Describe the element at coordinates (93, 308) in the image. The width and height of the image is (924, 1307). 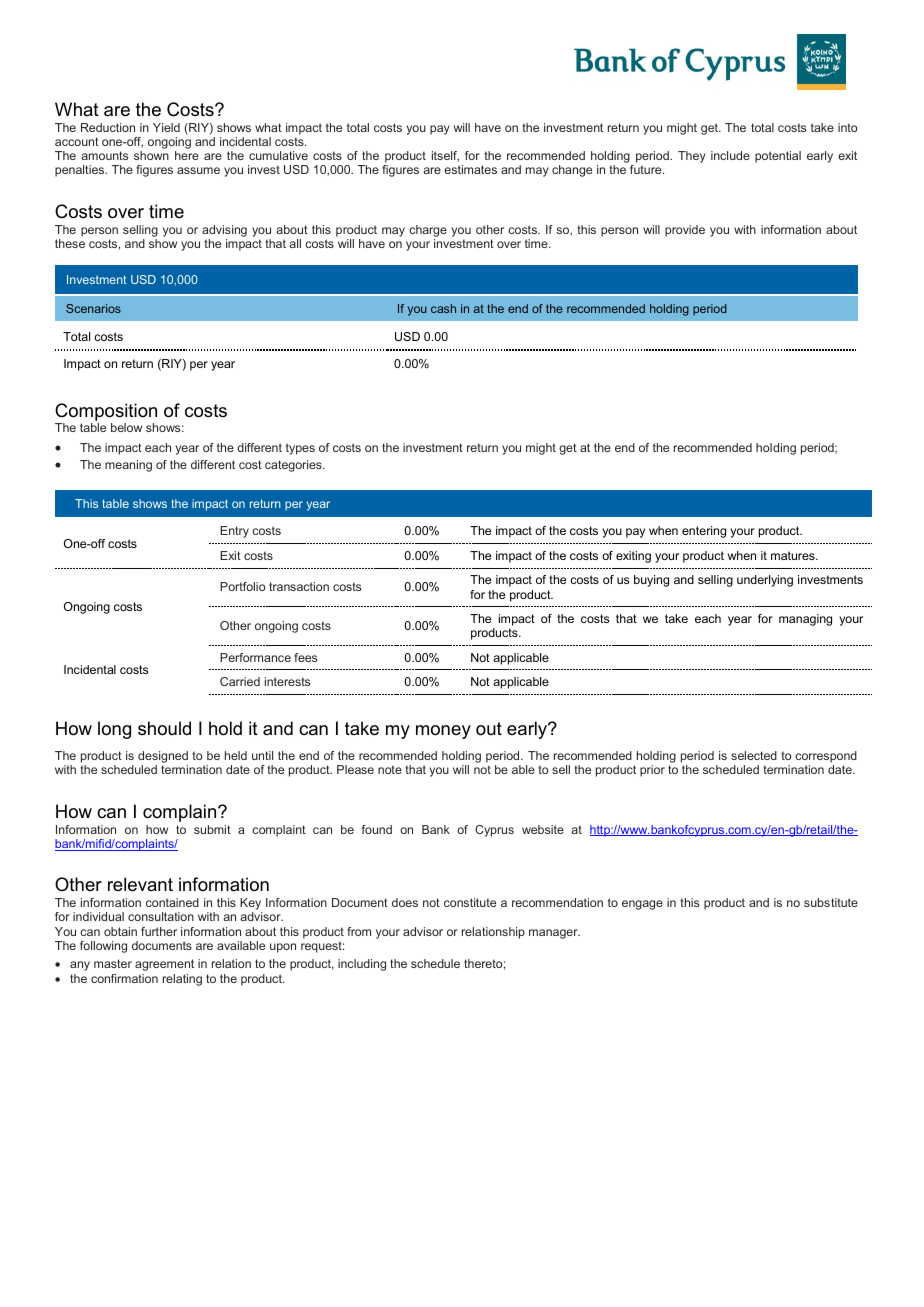
I see `Scenarios` at that location.
